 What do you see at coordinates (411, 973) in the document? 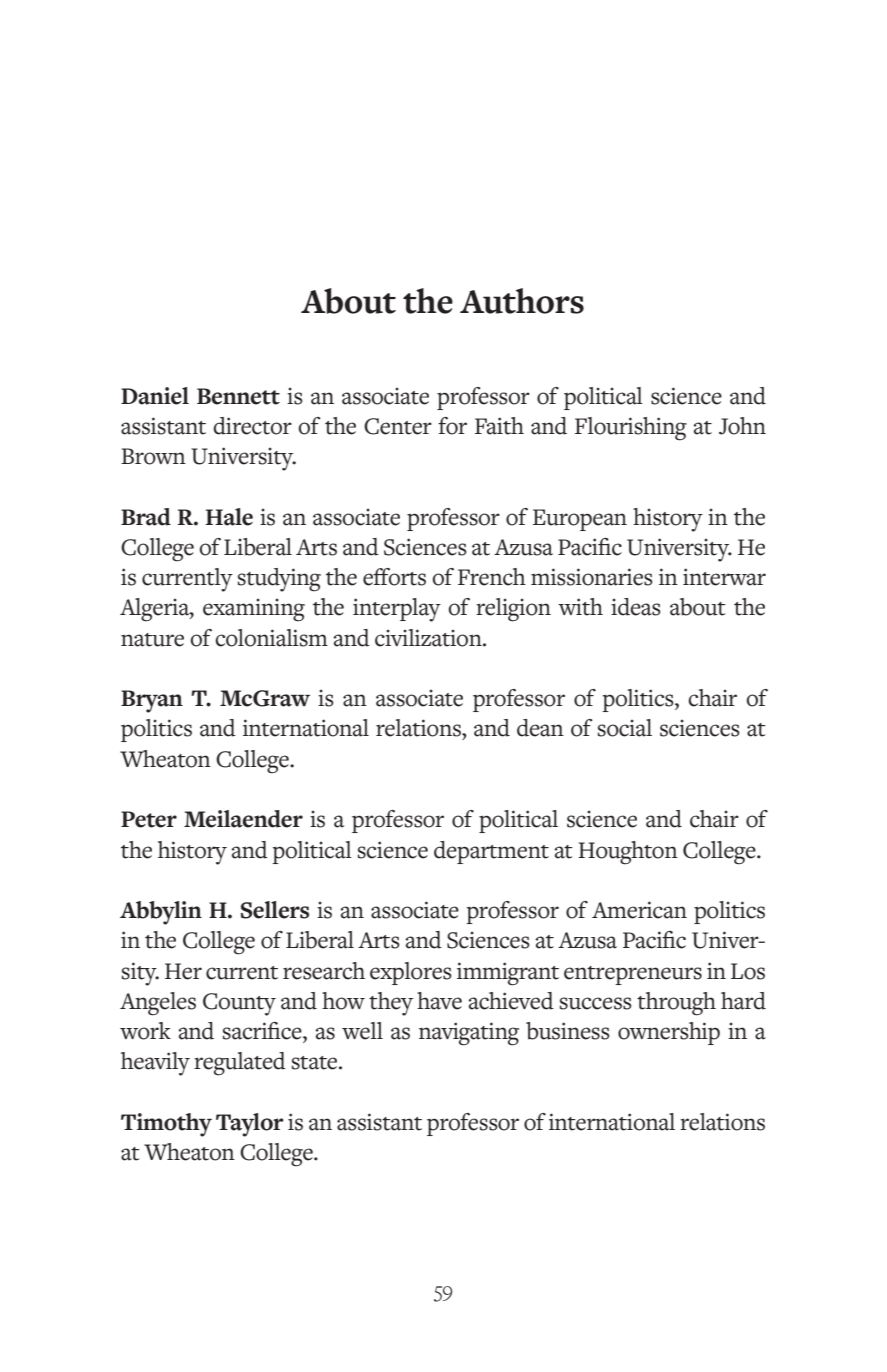
I see `explores` at bounding box center [411, 973].
